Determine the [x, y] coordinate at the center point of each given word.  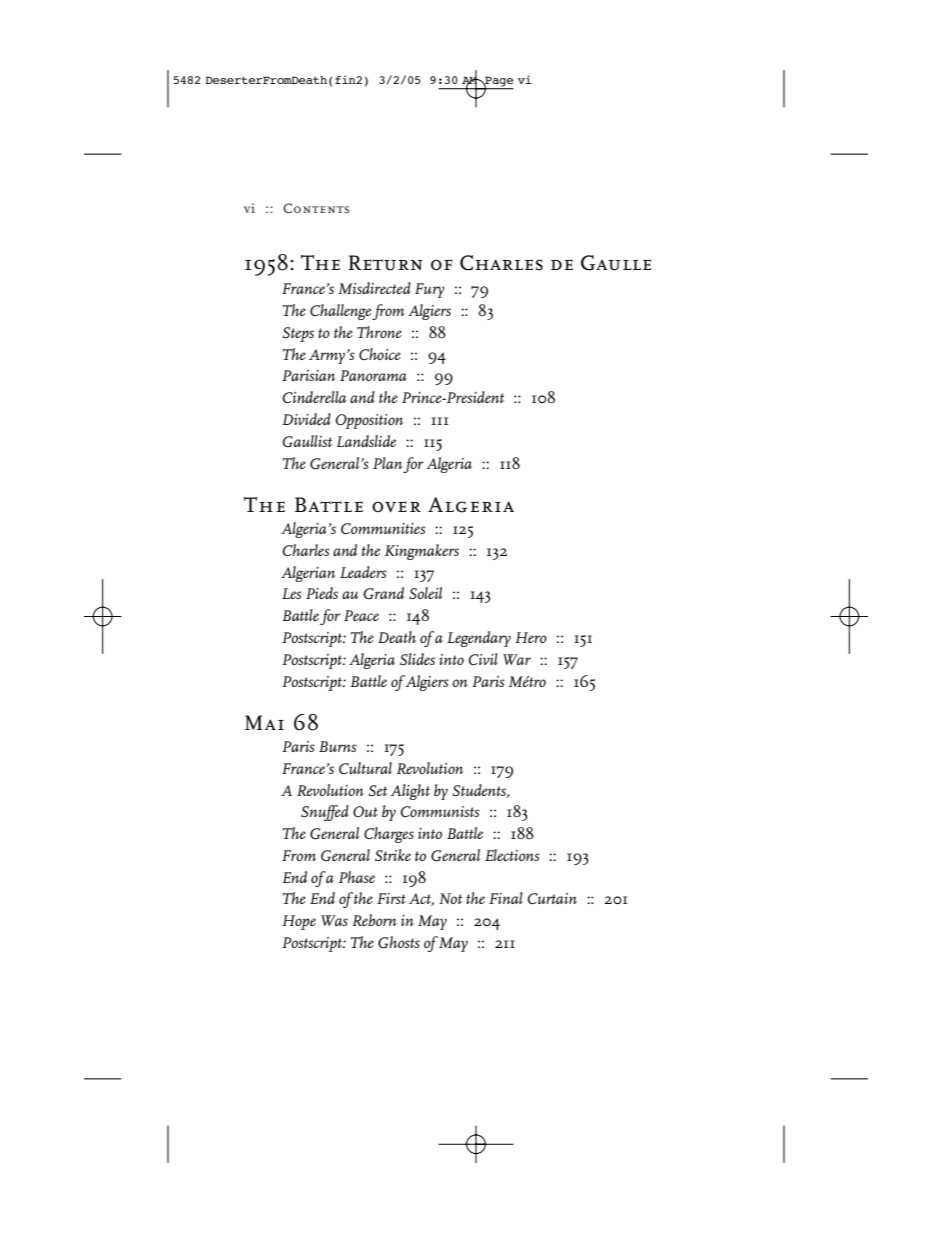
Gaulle [616, 263]
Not [450, 898]
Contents [316, 208]
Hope [299, 922]
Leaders [363, 572]
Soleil [425, 593]
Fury [430, 290]
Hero [531, 637]
